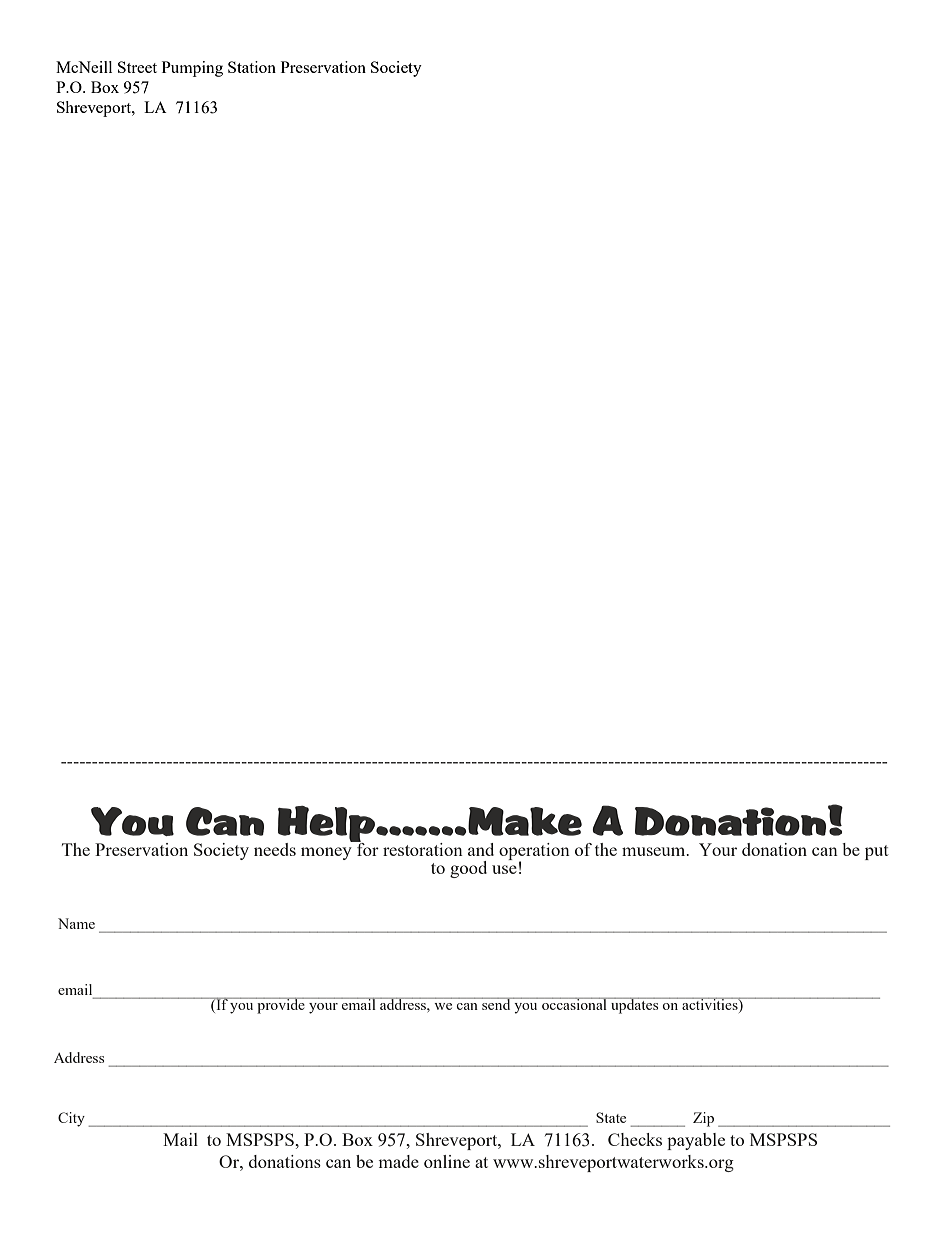  What do you see at coordinates (326, 853) in the document?
I see `money` at bounding box center [326, 853].
